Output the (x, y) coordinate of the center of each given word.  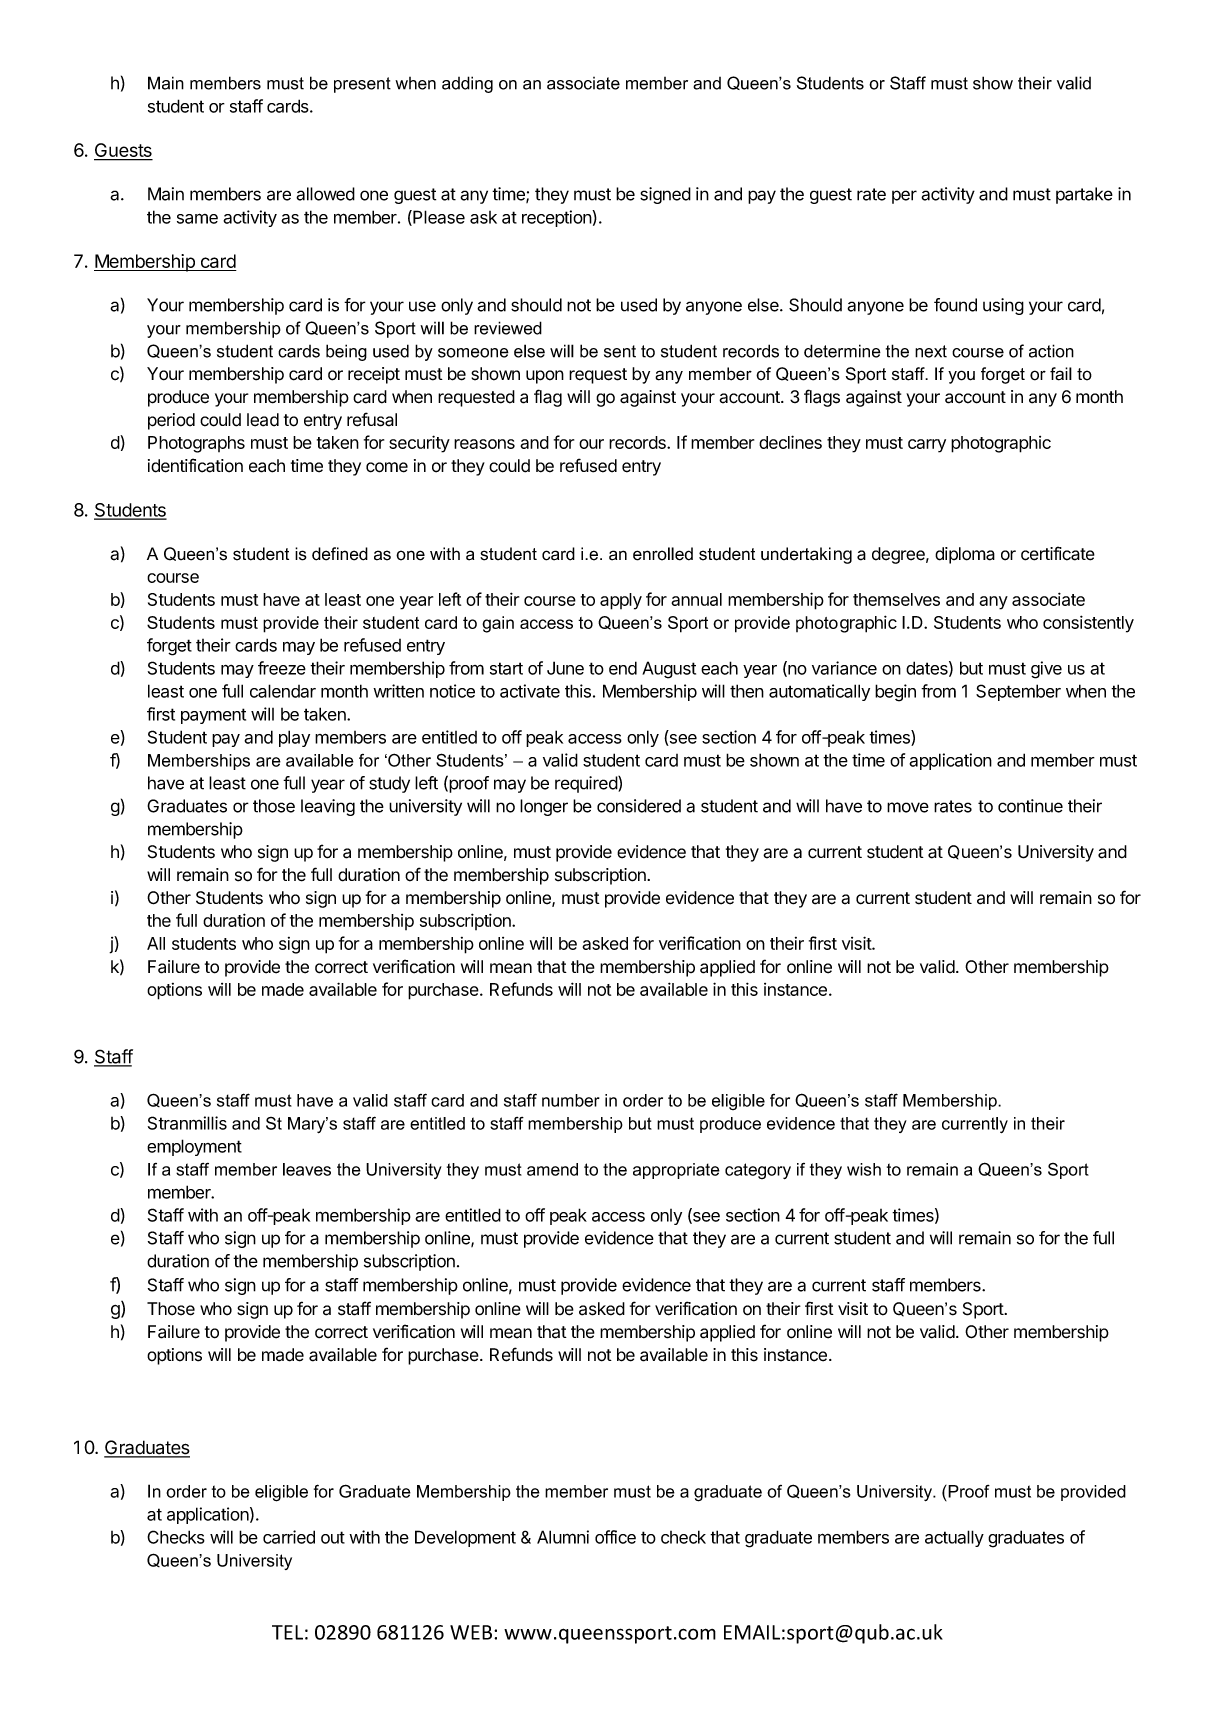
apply (621, 601)
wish (864, 1169)
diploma (965, 555)
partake (1084, 195)
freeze (282, 668)
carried (289, 1537)
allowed (325, 194)
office (615, 1537)
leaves (307, 1169)
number (571, 1100)
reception (557, 218)
